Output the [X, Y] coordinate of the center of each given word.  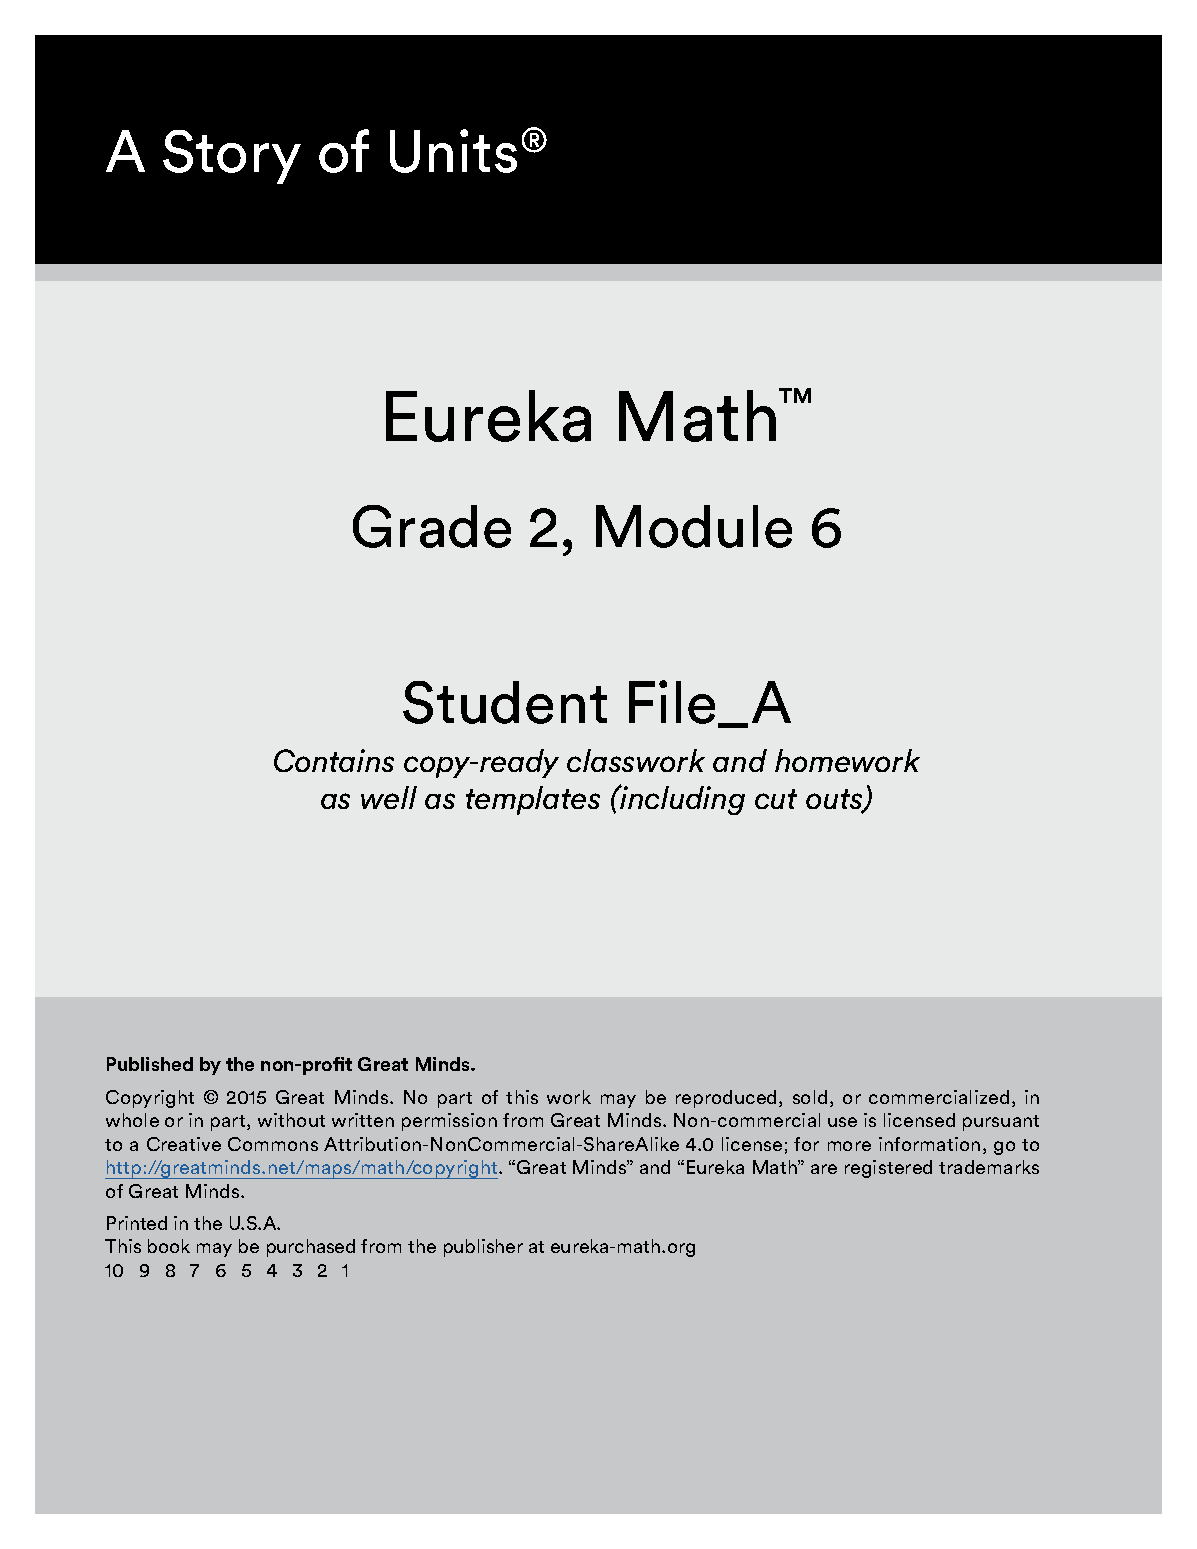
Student [505, 702]
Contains [334, 760]
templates [533, 800]
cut [776, 799]
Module [694, 526]
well [389, 797]
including [681, 800]
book [169, 1246]
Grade [432, 526]
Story [232, 157]
